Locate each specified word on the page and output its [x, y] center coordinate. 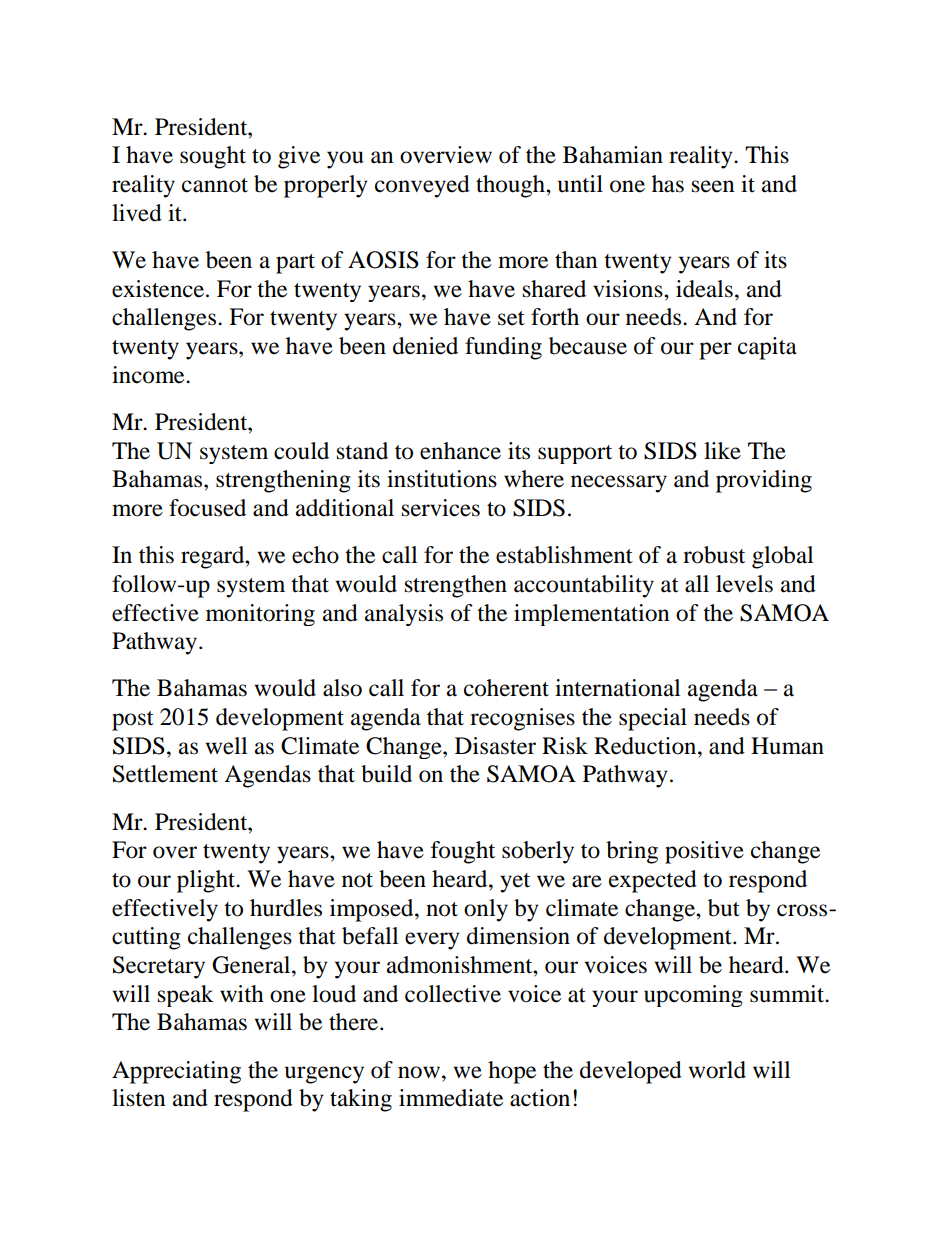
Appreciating [176, 1072]
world [717, 1070]
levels [744, 584]
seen [713, 186]
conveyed [422, 186]
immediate [451, 1098]
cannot [215, 185]
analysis [404, 615]
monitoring [260, 615]
